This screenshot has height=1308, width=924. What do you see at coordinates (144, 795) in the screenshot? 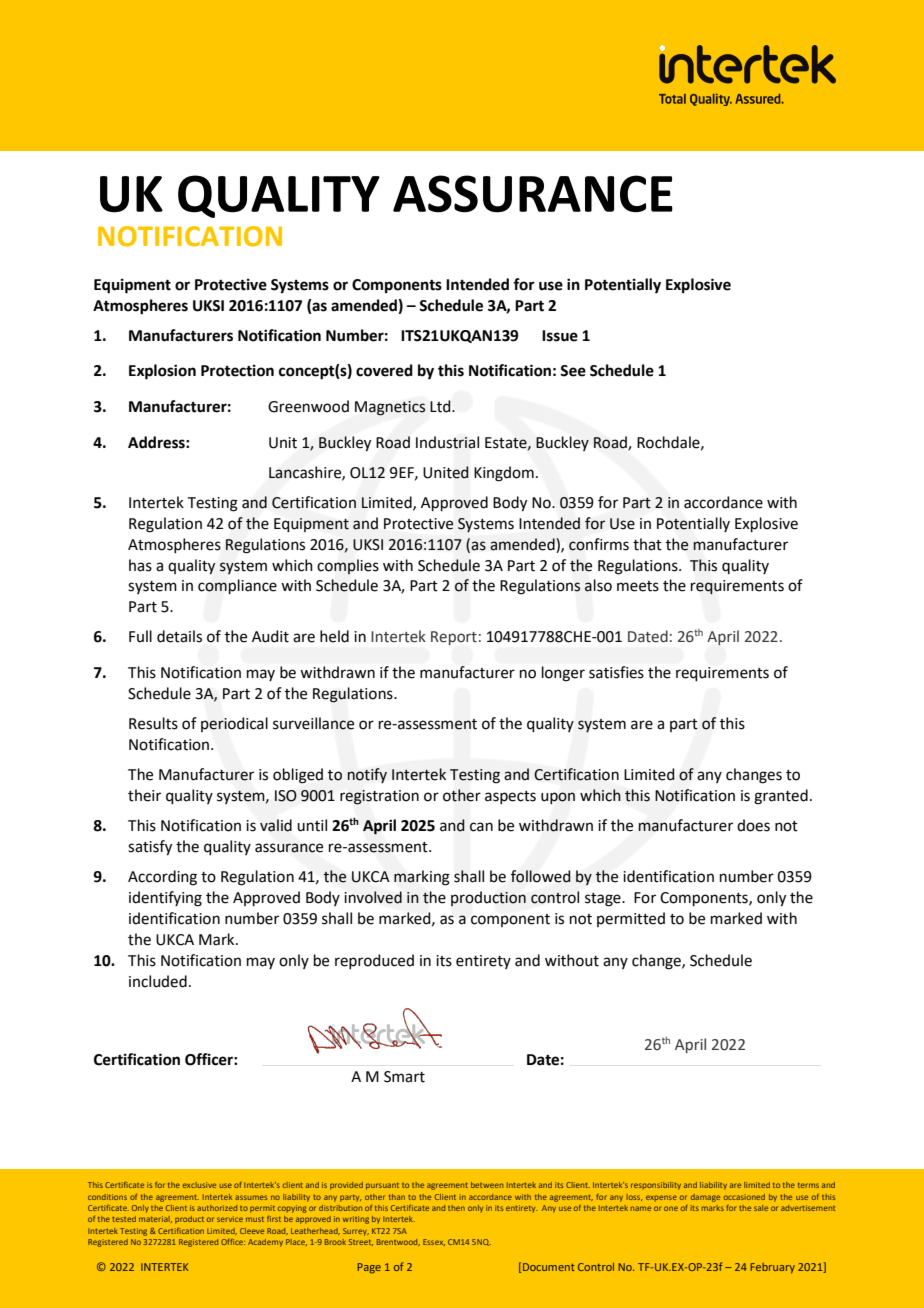
I see `their` at bounding box center [144, 795].
